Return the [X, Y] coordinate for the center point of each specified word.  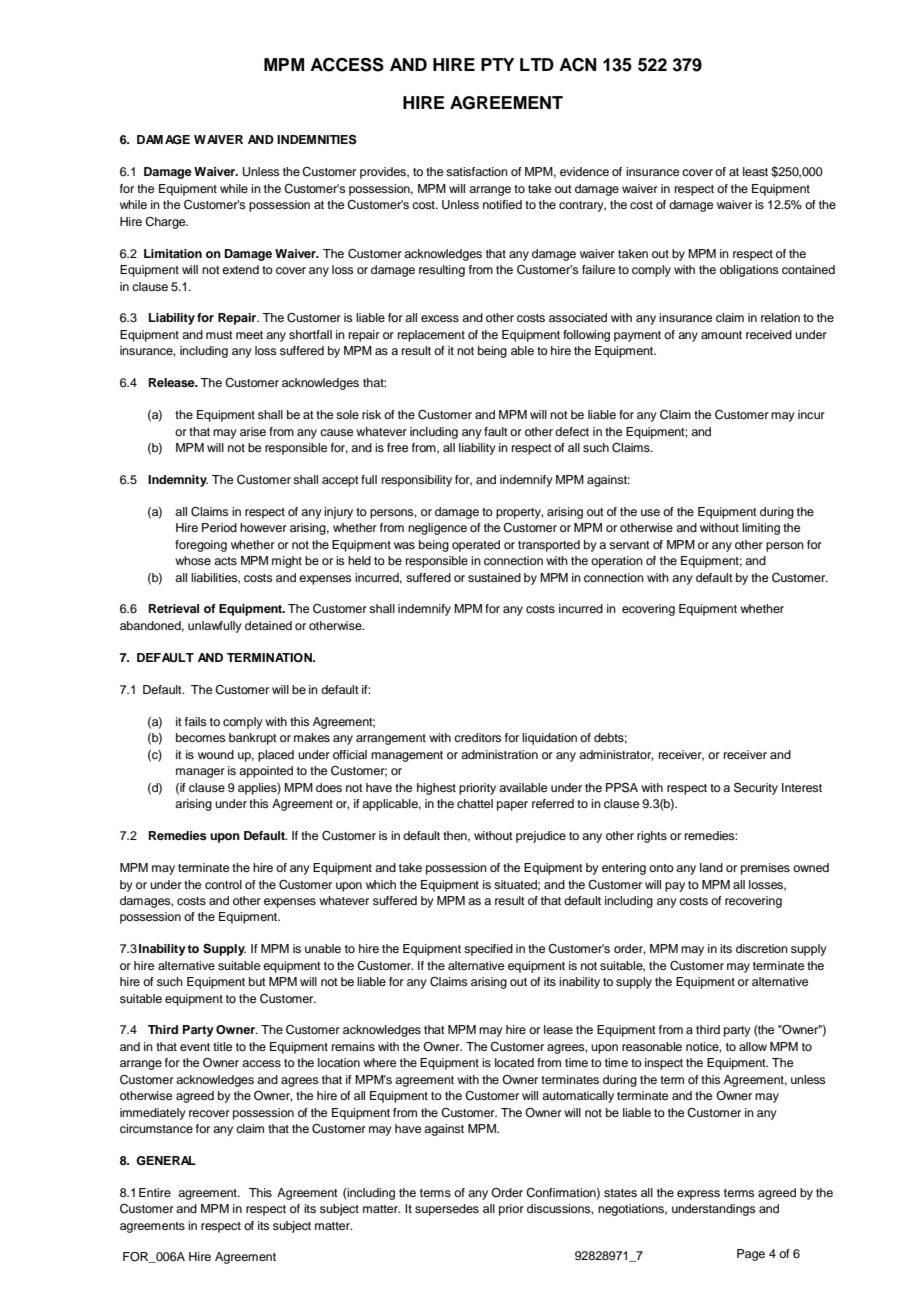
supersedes [447, 1210]
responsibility [417, 481]
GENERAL [166, 1161]
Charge [166, 223]
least [755, 171]
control [223, 884]
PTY [498, 64]
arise [253, 431]
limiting [761, 529]
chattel [475, 803]
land [711, 867]
